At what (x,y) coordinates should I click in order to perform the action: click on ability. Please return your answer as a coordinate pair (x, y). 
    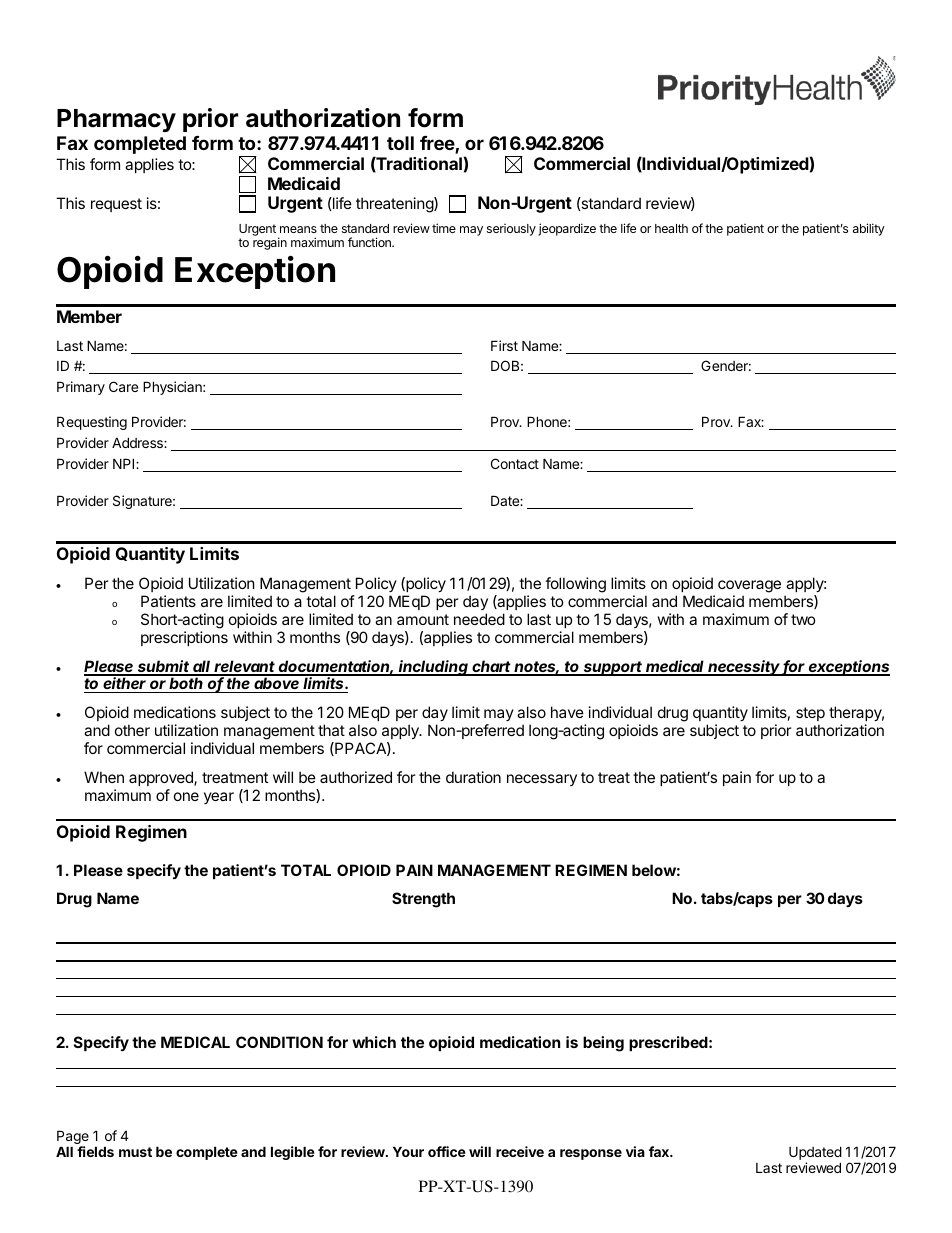
    Looking at the image, I should click on (869, 229).
